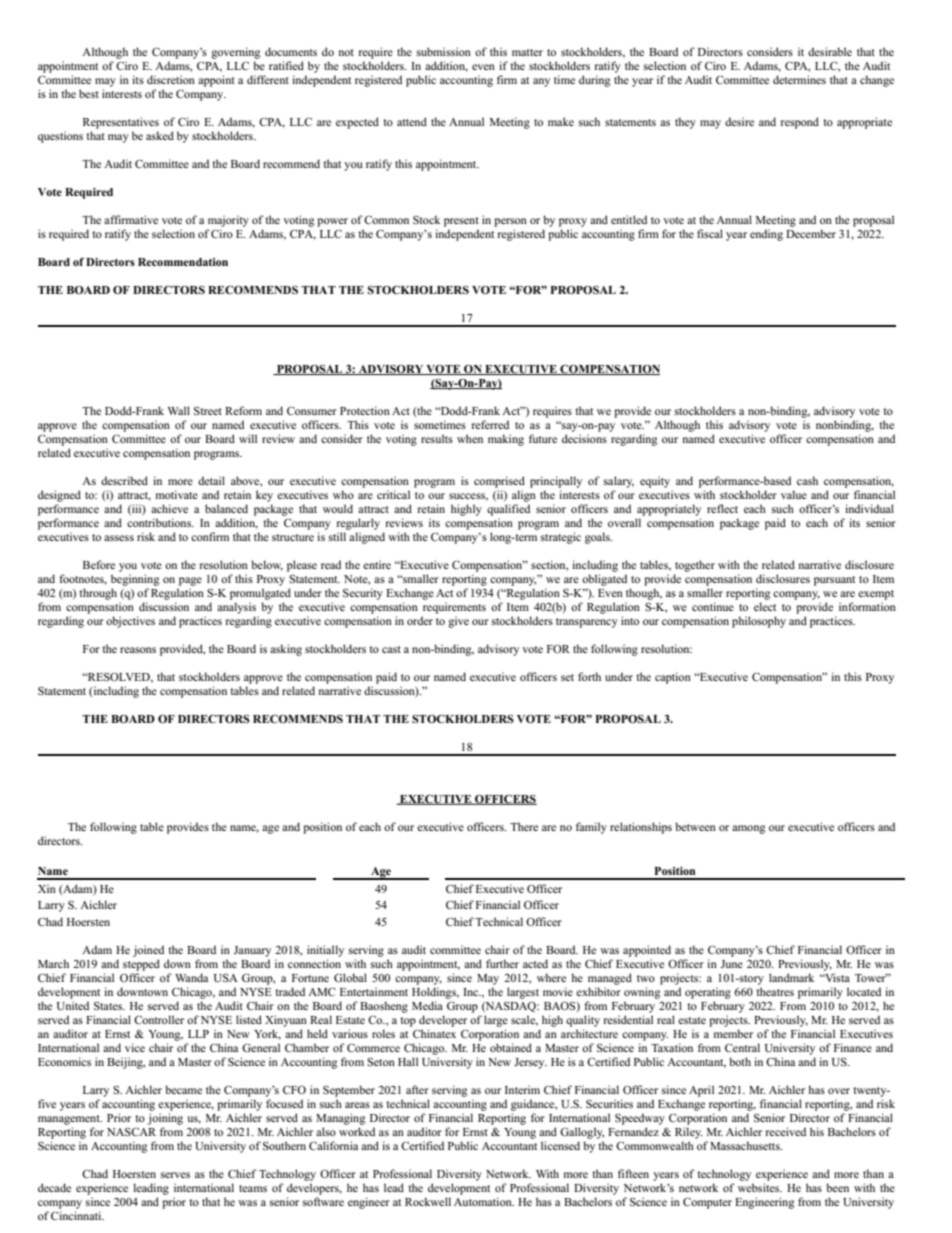  What do you see at coordinates (130, 622) in the screenshot?
I see `objectives` at bounding box center [130, 622].
